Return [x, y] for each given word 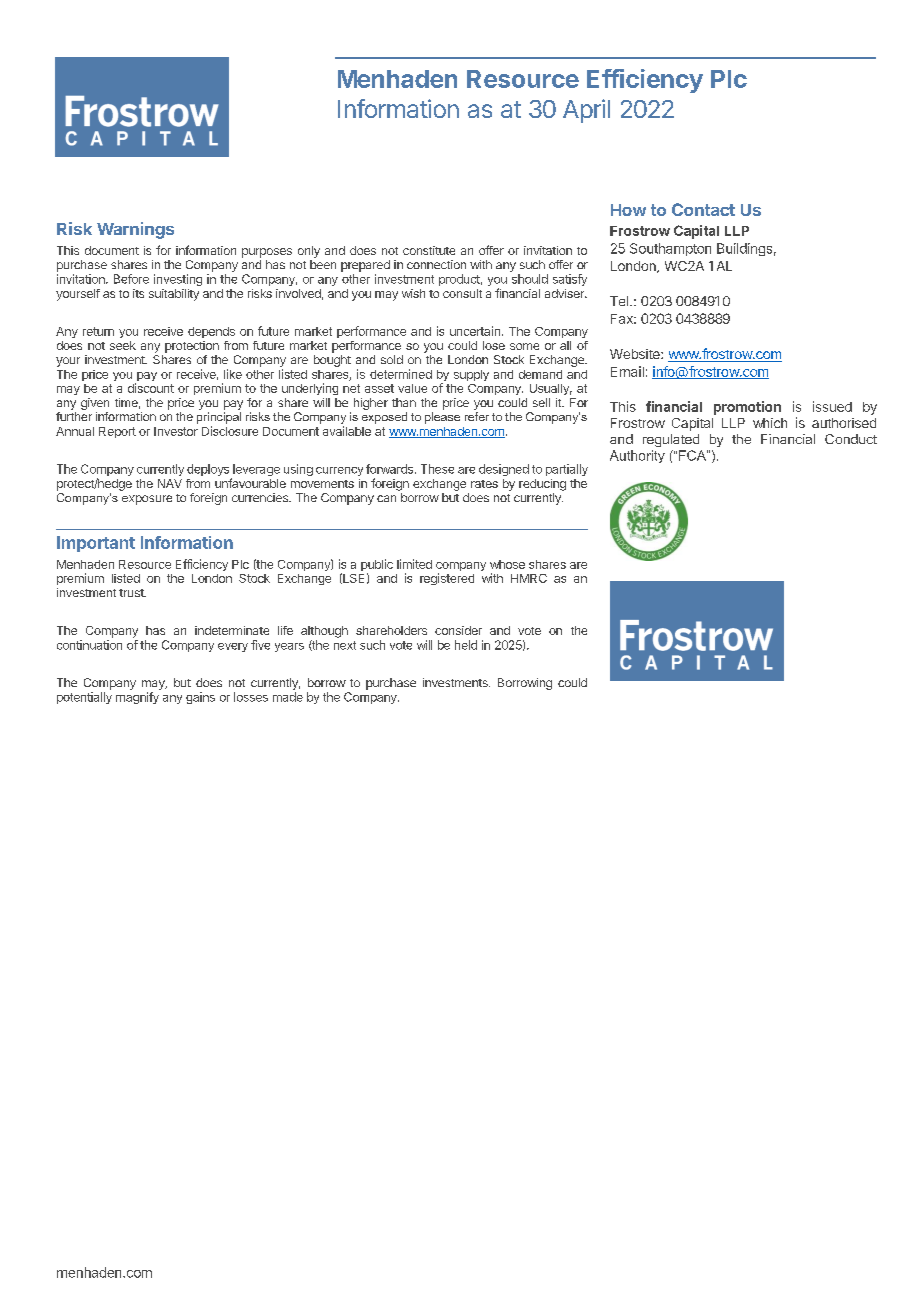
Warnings [135, 230]
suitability [174, 295]
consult [462, 293]
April [586, 111]
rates [484, 484]
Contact [703, 209]
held [466, 645]
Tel [620, 301]
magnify [137, 698]
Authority [637, 456]
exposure [147, 500]
